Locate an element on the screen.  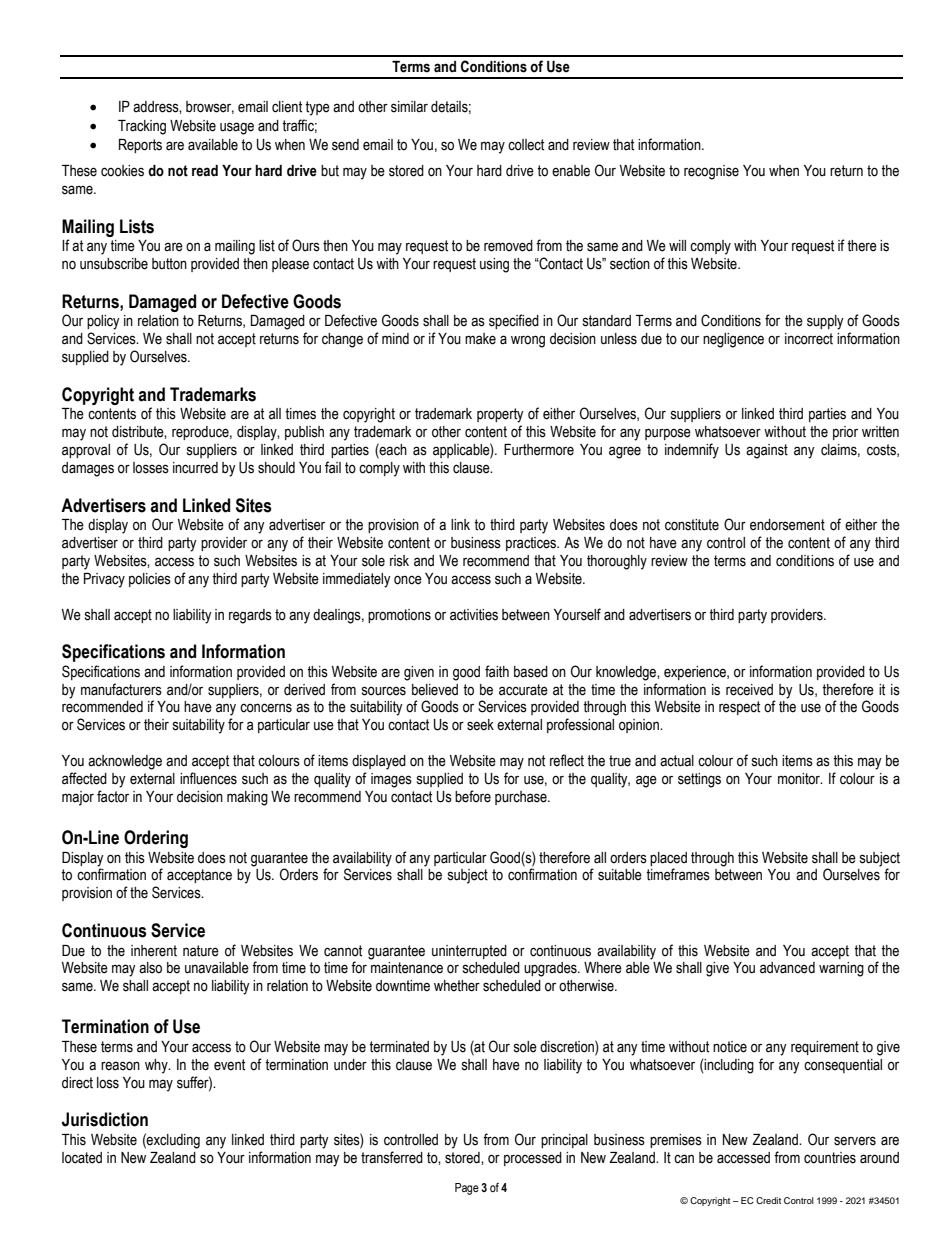
located is located at coordinates (82, 1158).
